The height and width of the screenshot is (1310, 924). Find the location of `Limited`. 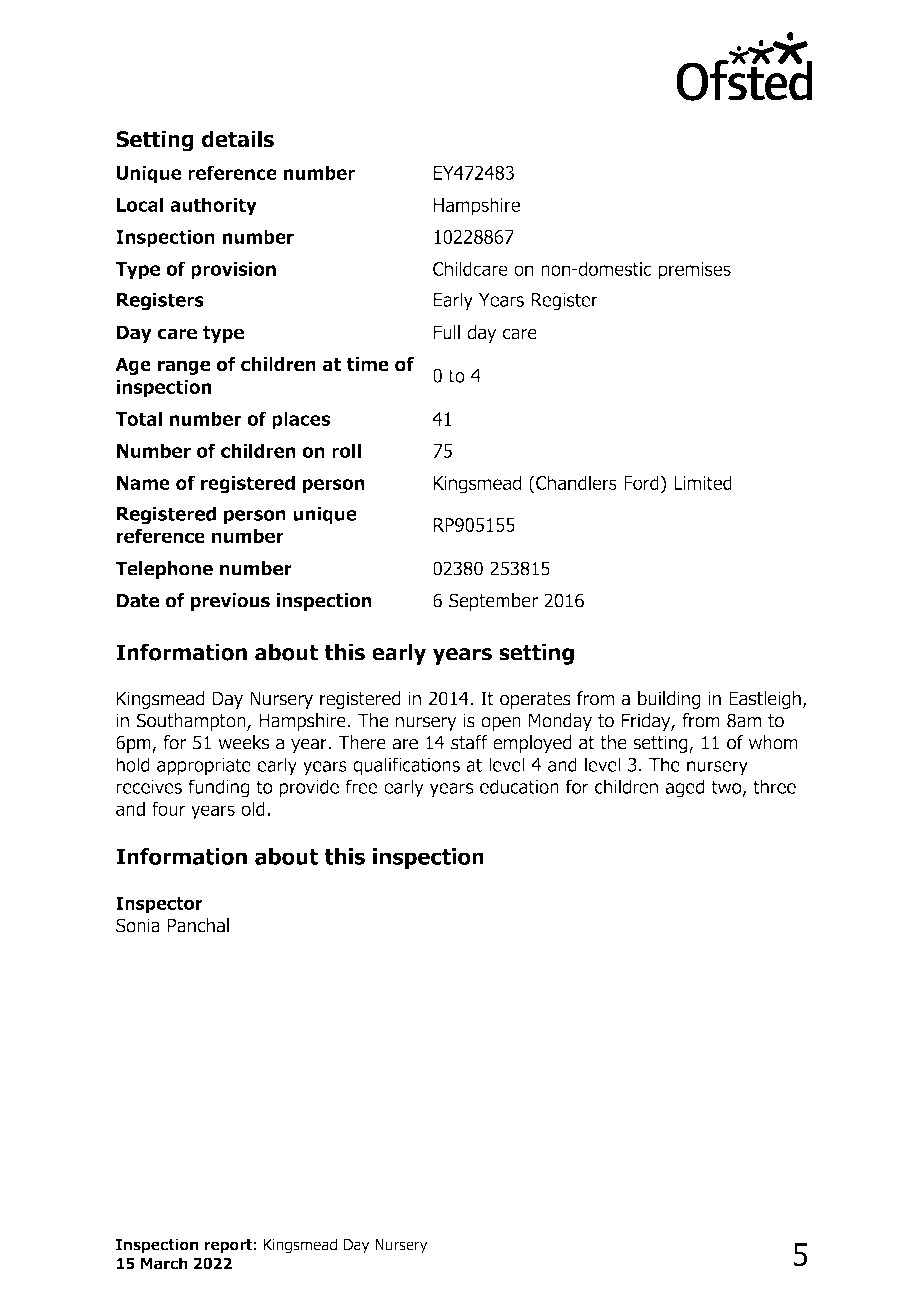

Limited is located at coordinates (703, 482).
